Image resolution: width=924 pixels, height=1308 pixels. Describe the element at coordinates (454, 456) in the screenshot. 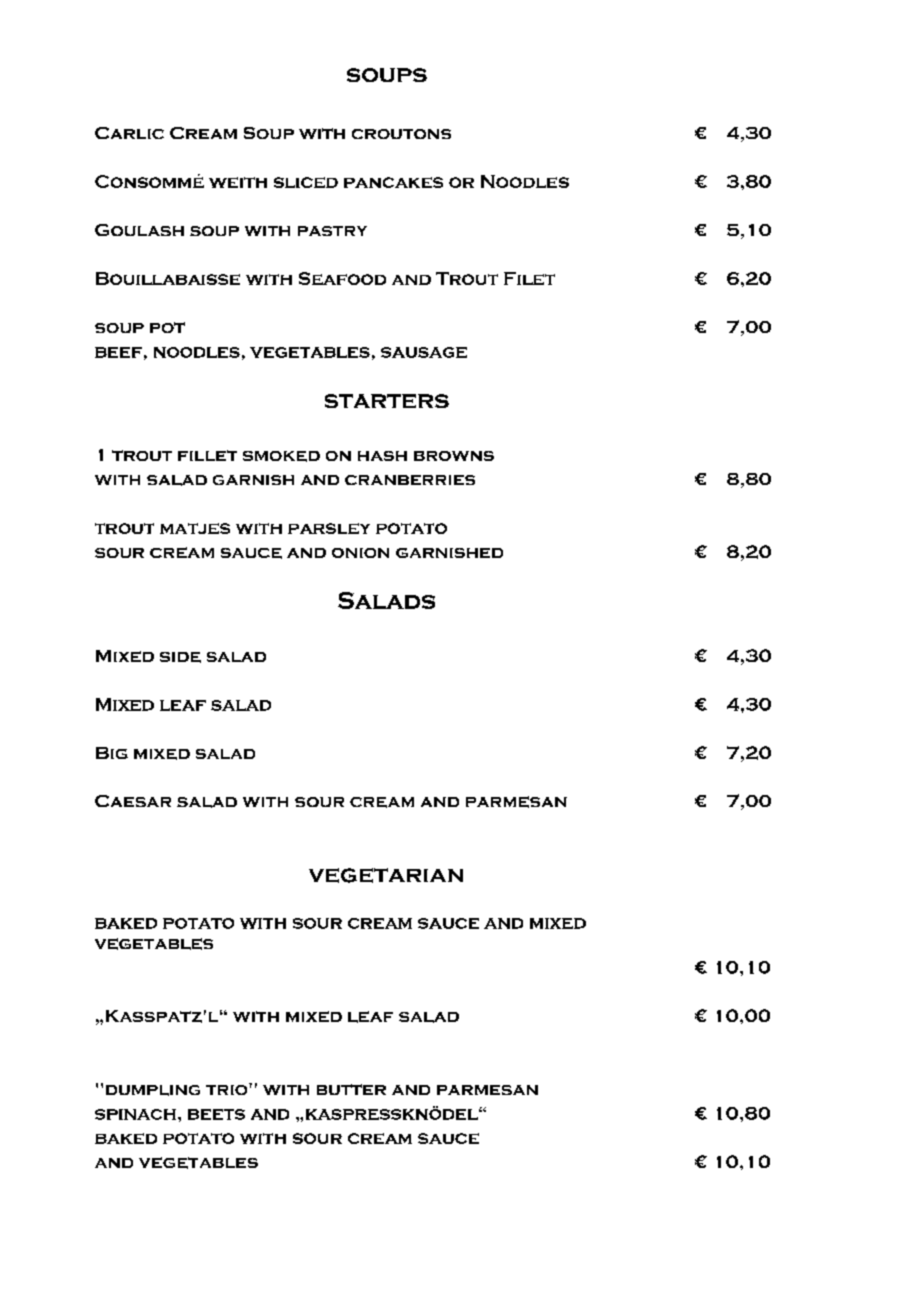

I see `browns` at that location.
